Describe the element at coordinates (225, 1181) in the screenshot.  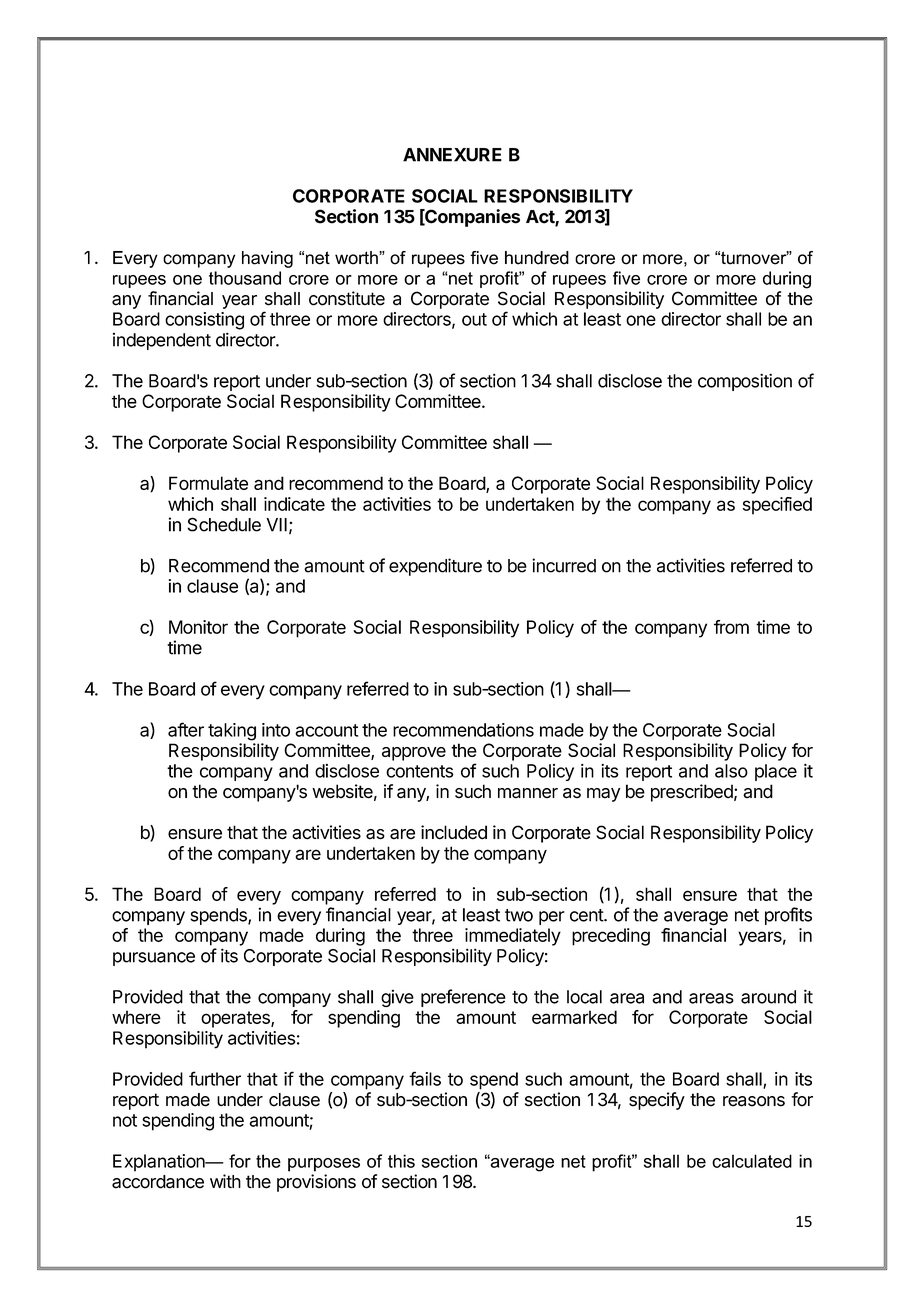
I see `with` at that location.
